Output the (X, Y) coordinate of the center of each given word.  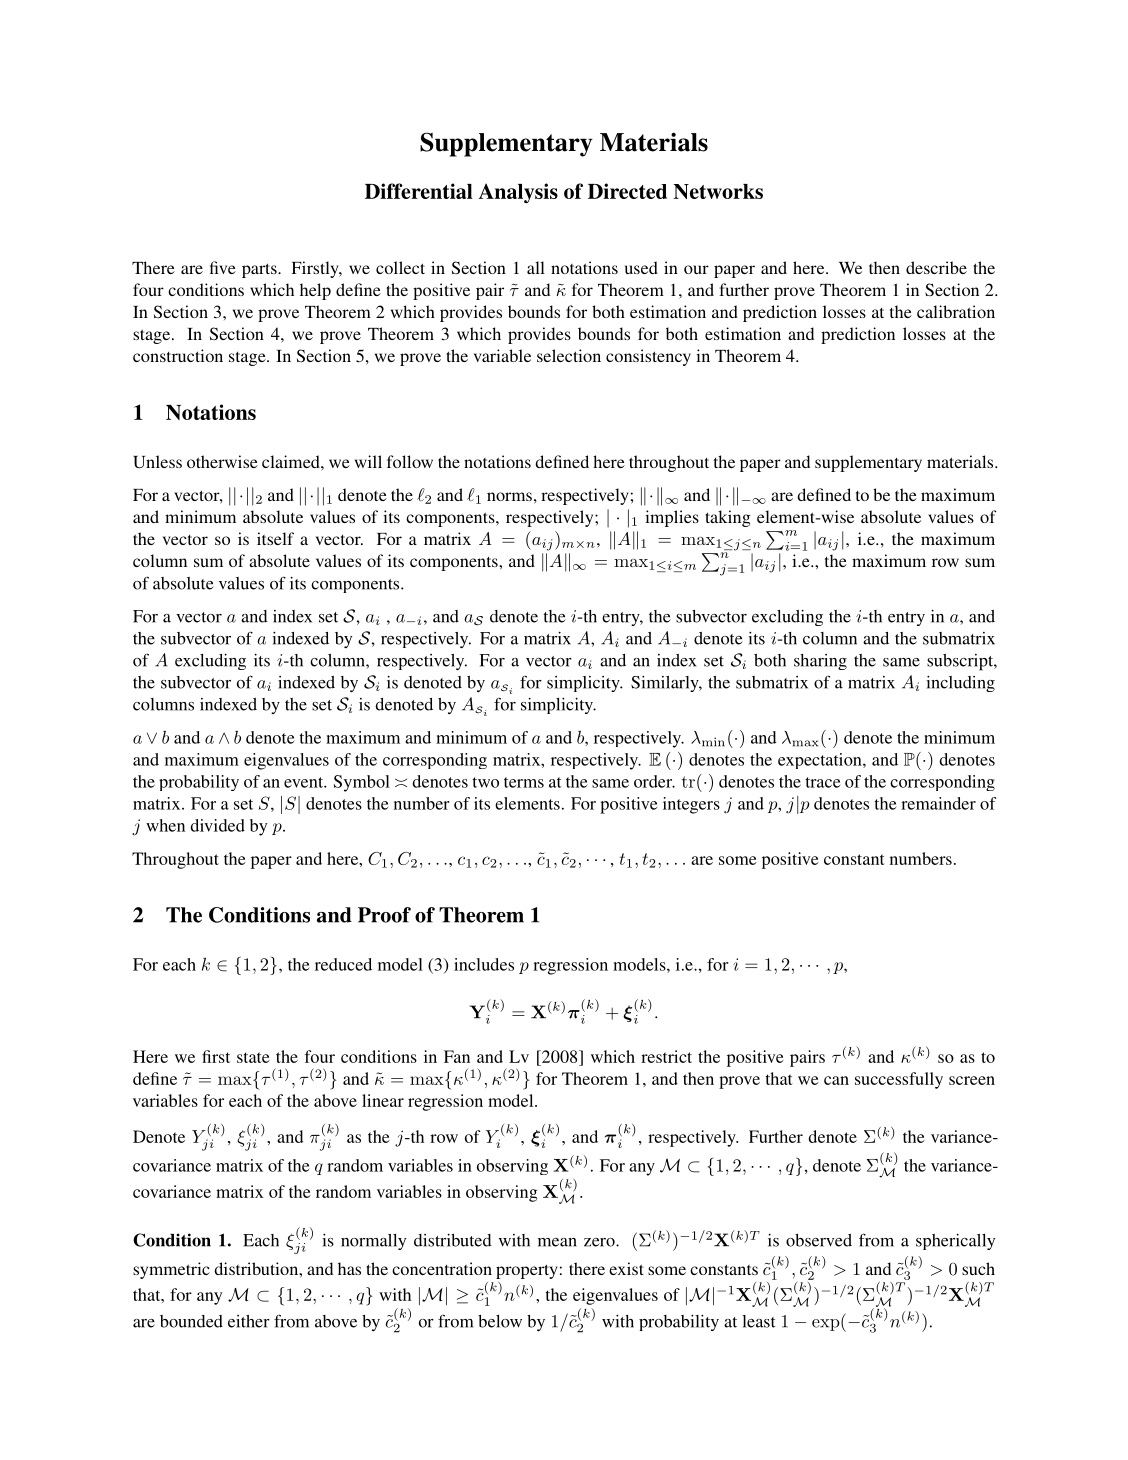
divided (217, 825)
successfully (899, 1080)
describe (936, 267)
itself (275, 538)
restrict (666, 1056)
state (253, 1057)
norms (509, 496)
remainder (938, 803)
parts (260, 270)
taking (728, 518)
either (249, 1321)
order (654, 781)
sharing (820, 662)
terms (524, 782)
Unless (157, 462)
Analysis (518, 193)
